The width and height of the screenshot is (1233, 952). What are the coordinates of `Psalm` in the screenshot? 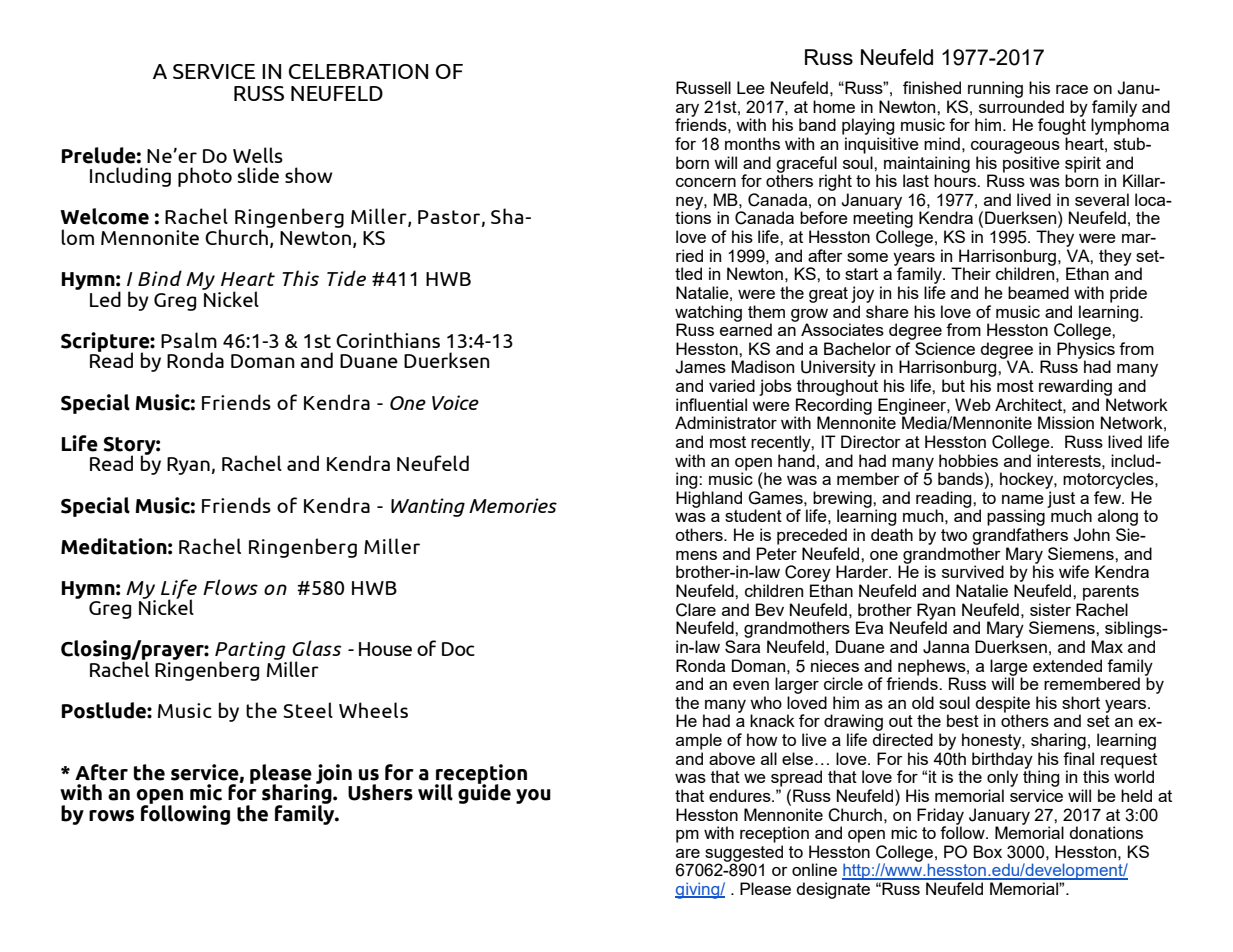 It's located at (189, 340).
